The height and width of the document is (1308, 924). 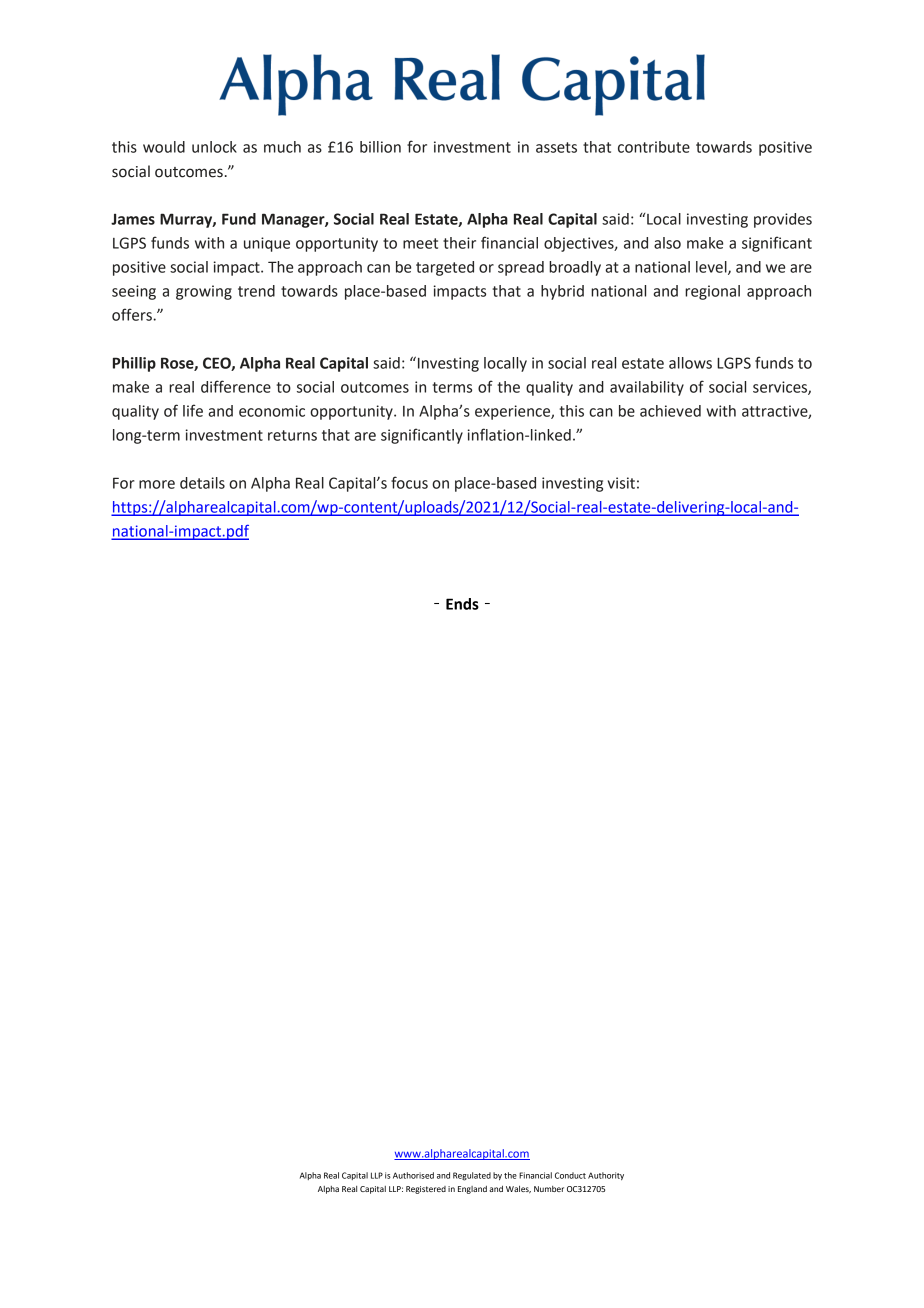 What do you see at coordinates (409, 482) in the document?
I see `focus` at bounding box center [409, 482].
